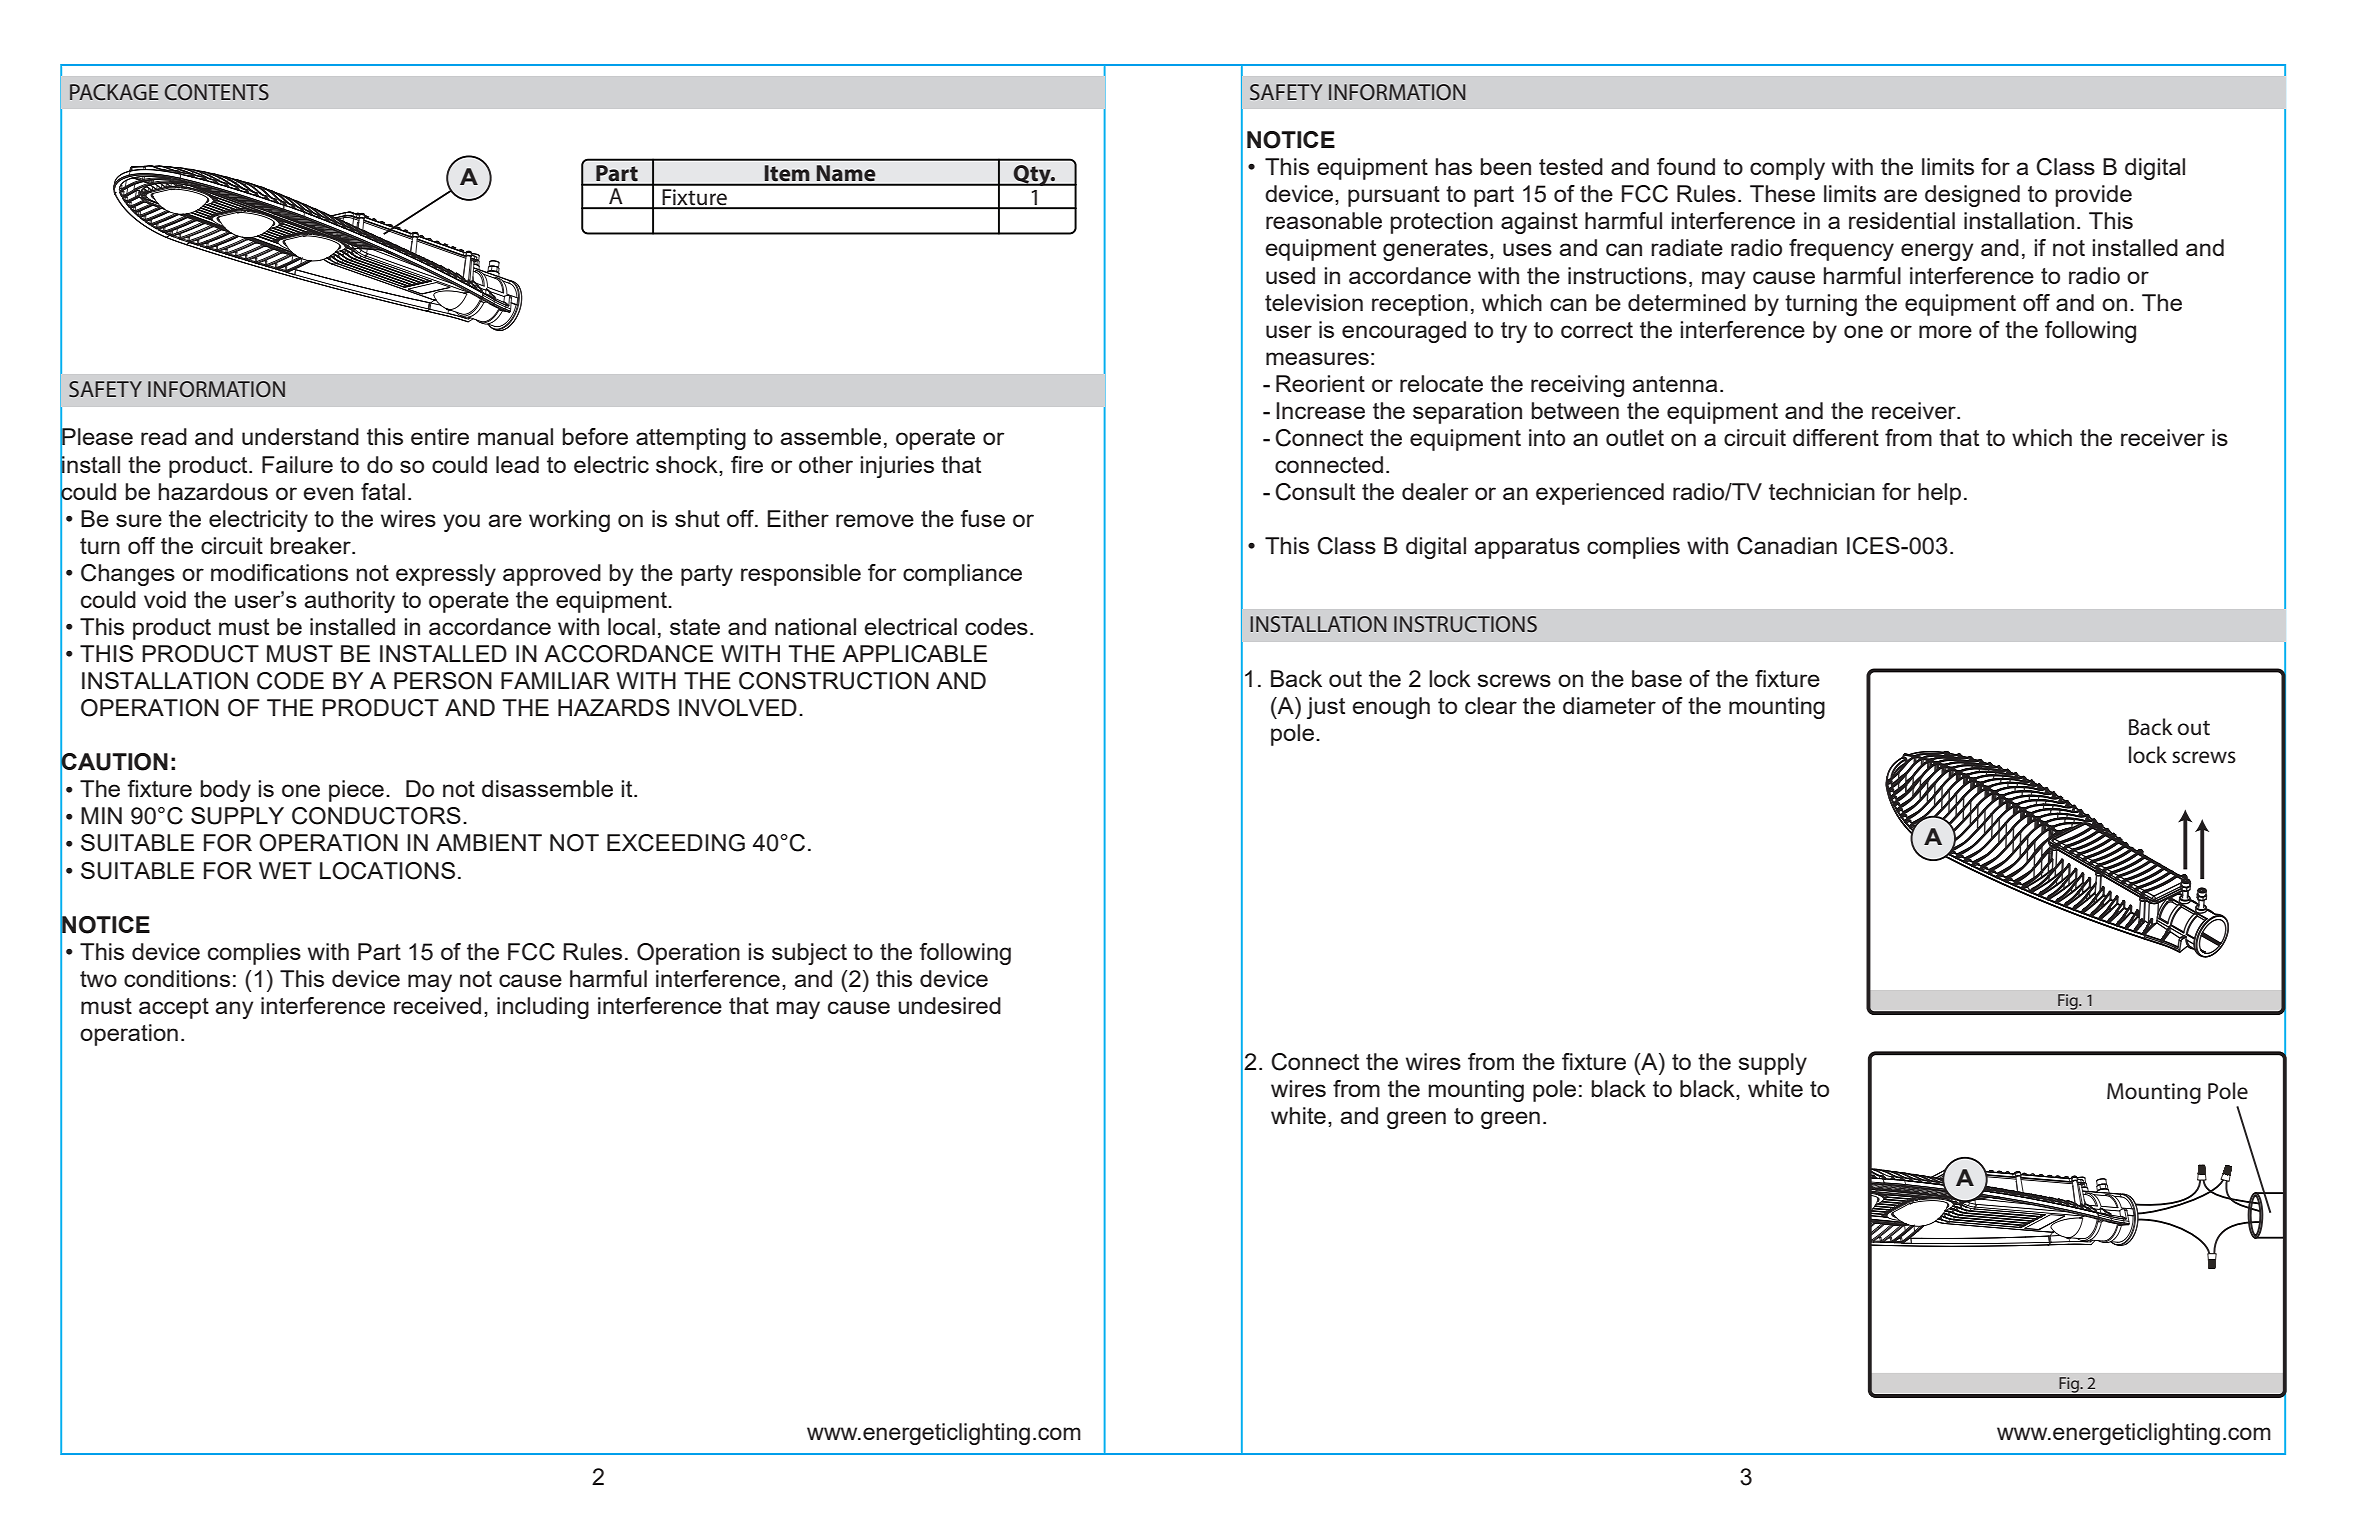  I want to click on subject, so click(809, 954).
